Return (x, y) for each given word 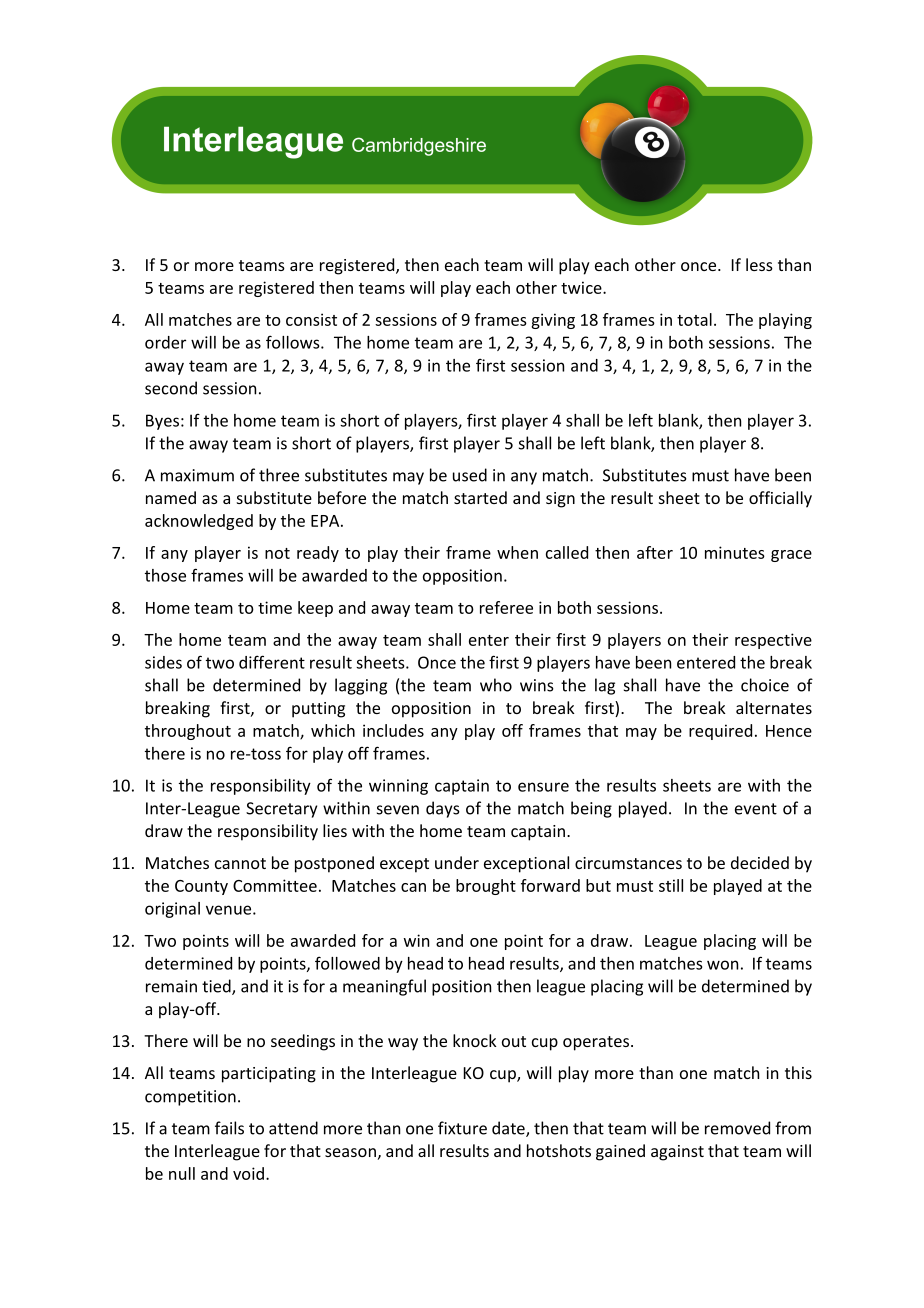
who (496, 685)
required (720, 732)
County (201, 887)
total (694, 319)
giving (553, 321)
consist (311, 319)
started (480, 497)
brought (486, 887)
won (722, 965)
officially (780, 499)
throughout (188, 732)
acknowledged (199, 522)
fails (229, 1128)
